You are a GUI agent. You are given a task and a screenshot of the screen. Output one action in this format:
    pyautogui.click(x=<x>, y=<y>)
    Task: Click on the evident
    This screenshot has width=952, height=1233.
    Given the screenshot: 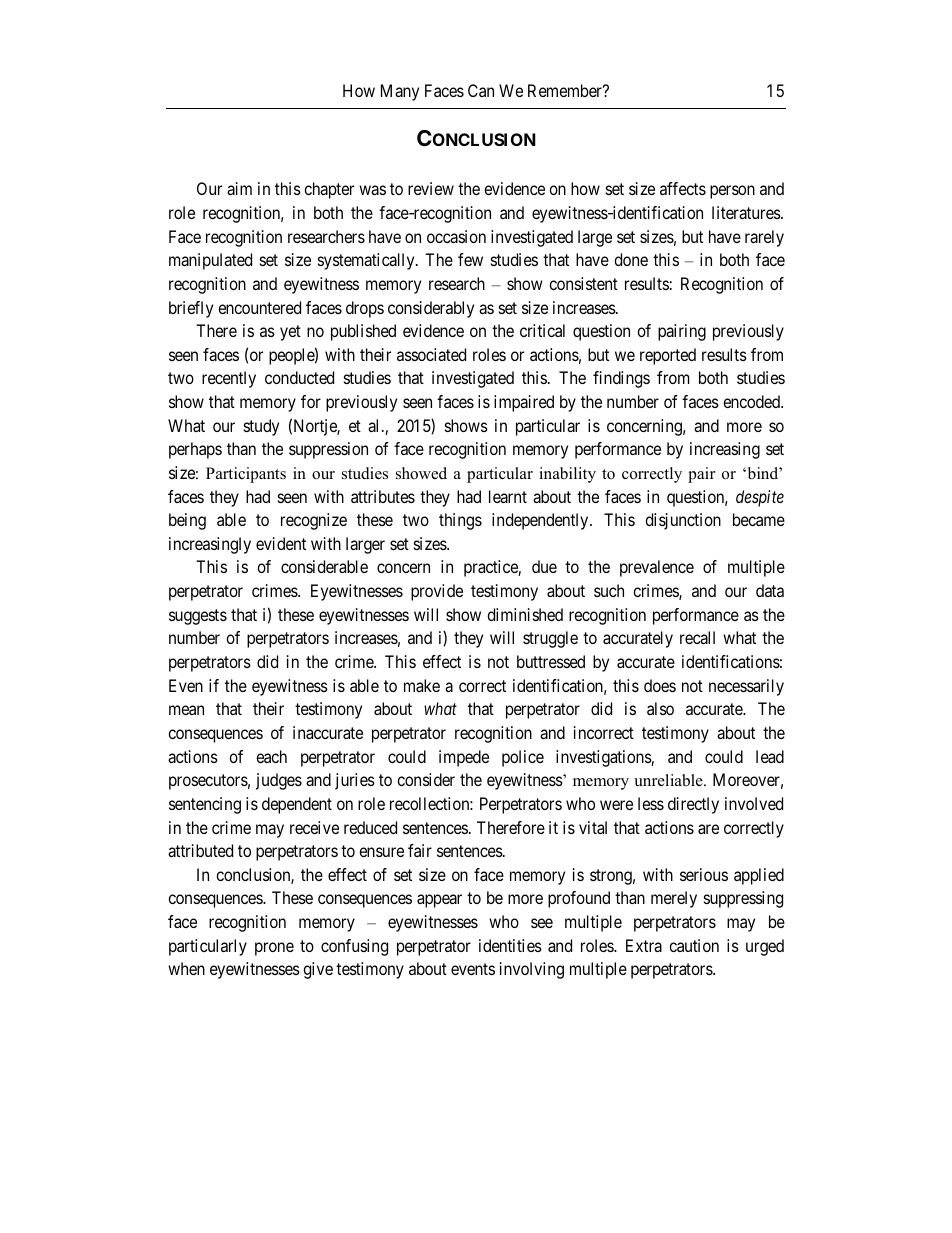 What is the action you would take?
    pyautogui.click(x=281, y=543)
